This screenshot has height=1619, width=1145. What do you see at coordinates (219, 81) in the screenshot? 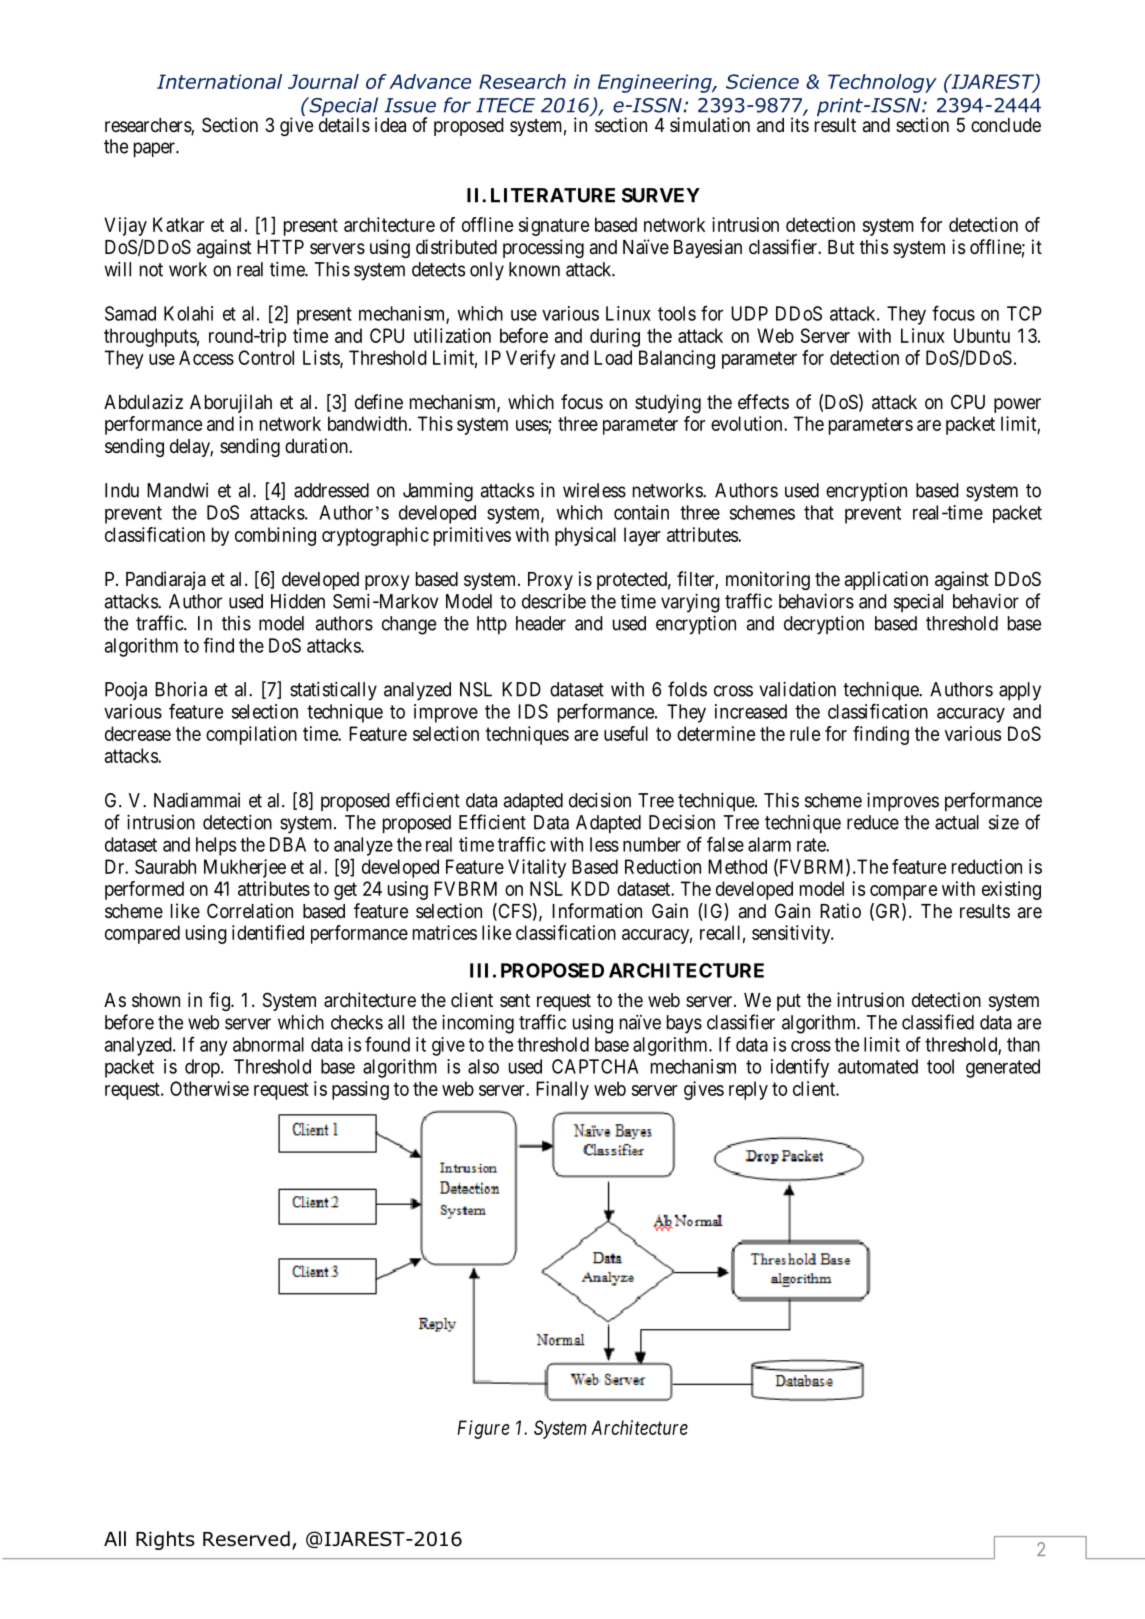
I see `International` at bounding box center [219, 81].
